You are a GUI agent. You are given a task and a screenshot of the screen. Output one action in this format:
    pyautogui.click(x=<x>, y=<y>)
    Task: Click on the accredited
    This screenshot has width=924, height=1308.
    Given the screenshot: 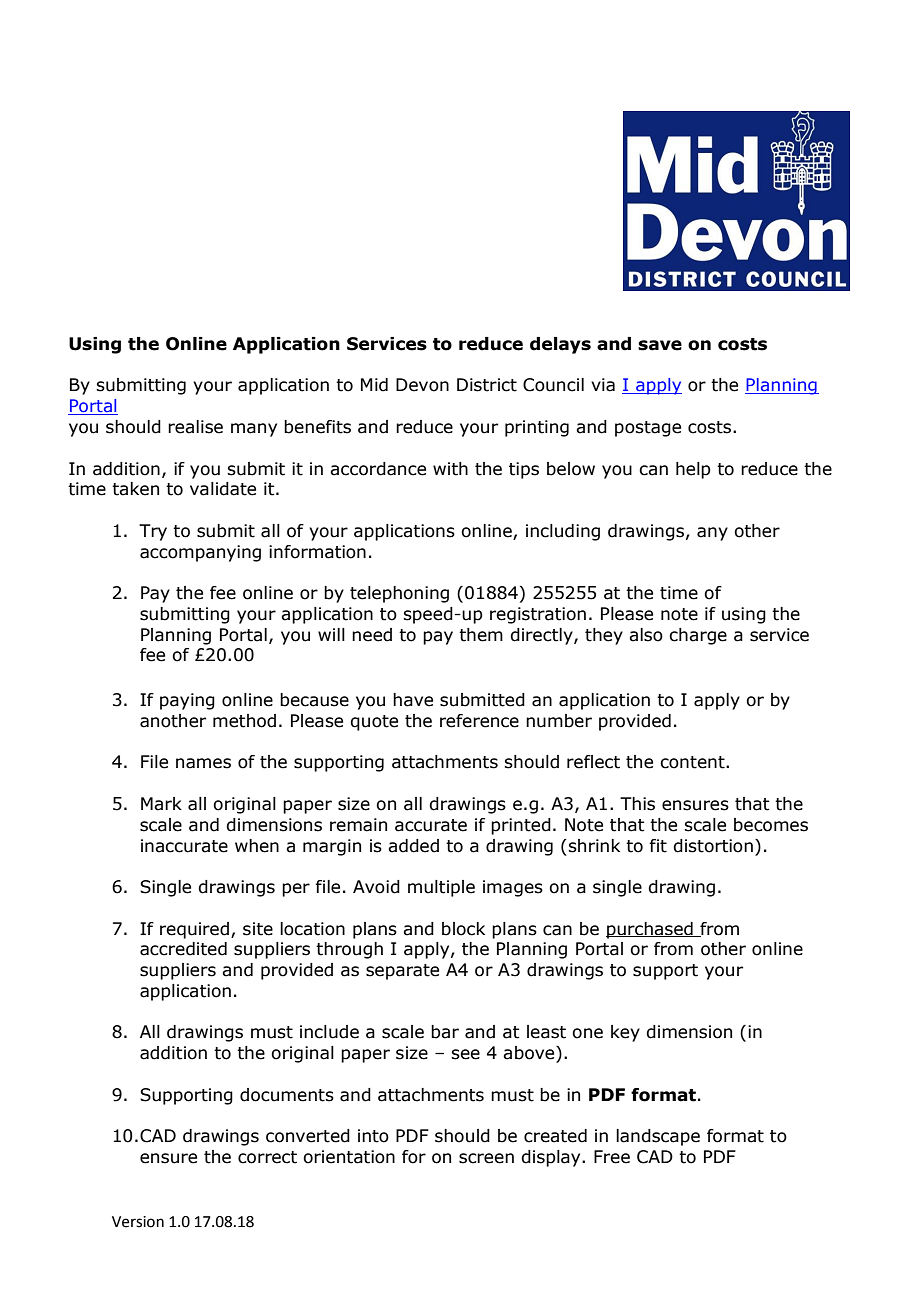 What is the action you would take?
    pyautogui.click(x=183, y=949)
